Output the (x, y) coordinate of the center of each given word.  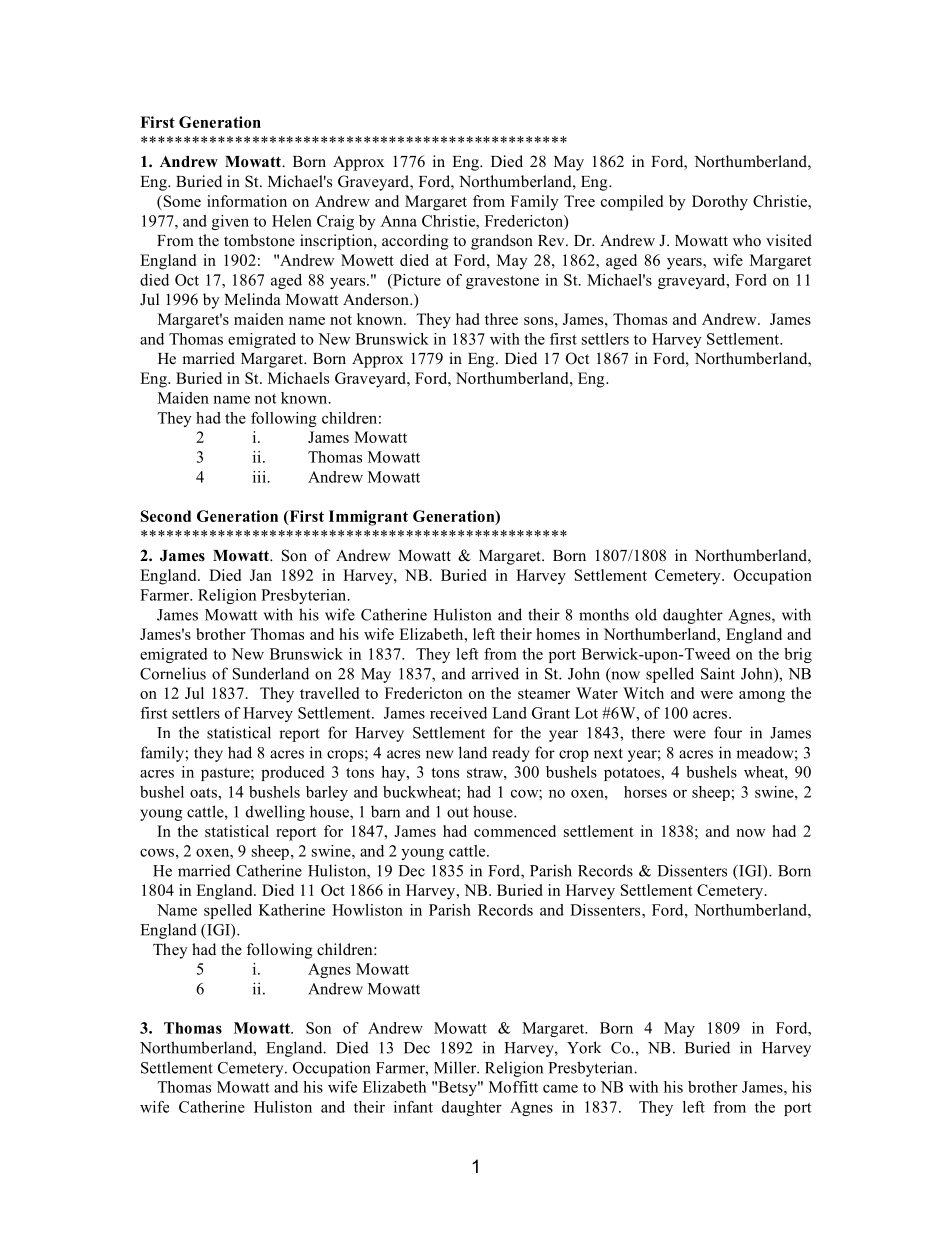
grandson (502, 242)
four (728, 732)
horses (645, 792)
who (747, 240)
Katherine (292, 910)
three (501, 319)
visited (789, 240)
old (646, 614)
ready (511, 754)
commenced (515, 831)
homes (558, 634)
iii (260, 477)
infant (413, 1107)
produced (293, 773)
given (230, 222)
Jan (261, 575)
